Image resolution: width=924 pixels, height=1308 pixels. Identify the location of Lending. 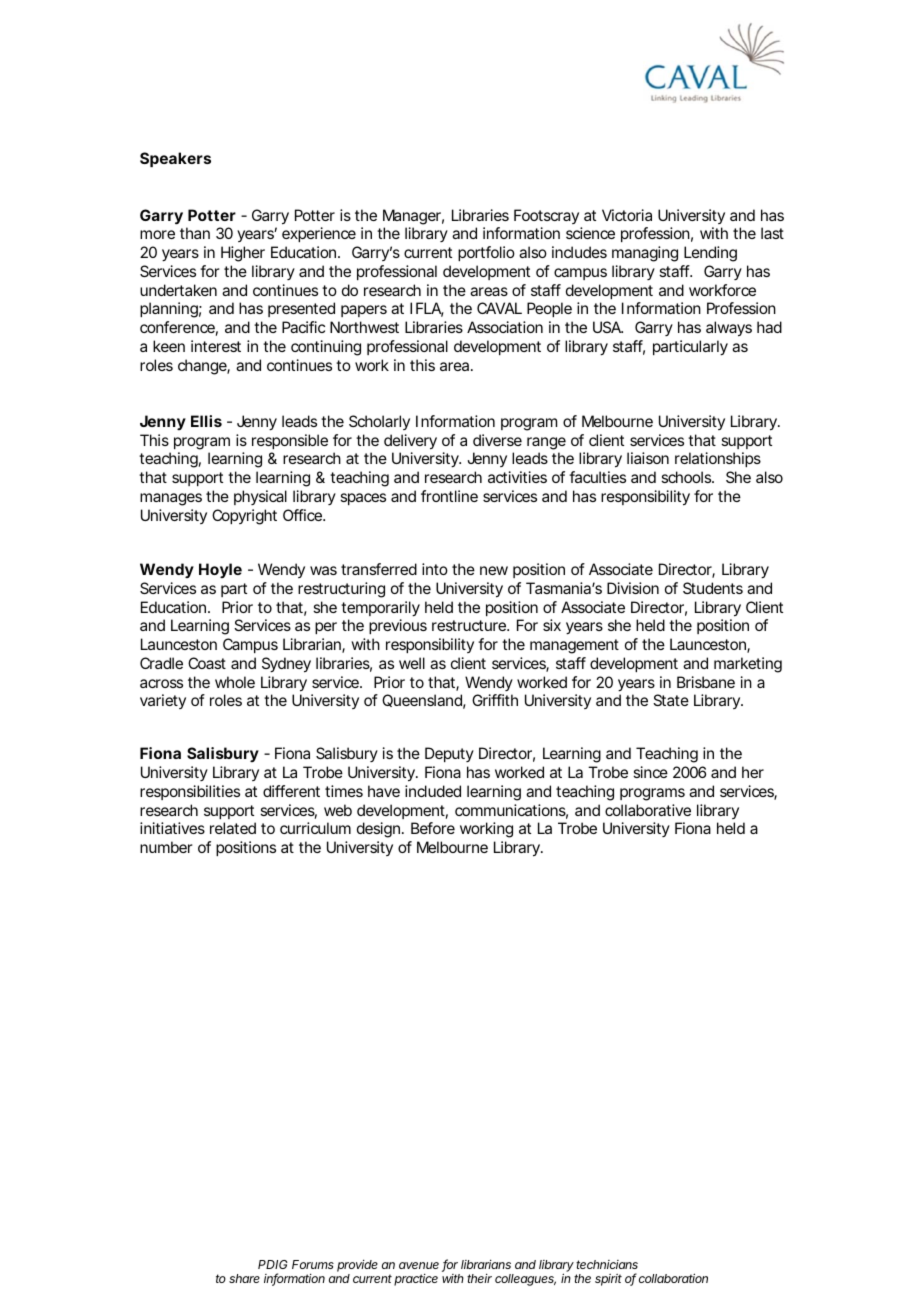
(710, 254).
